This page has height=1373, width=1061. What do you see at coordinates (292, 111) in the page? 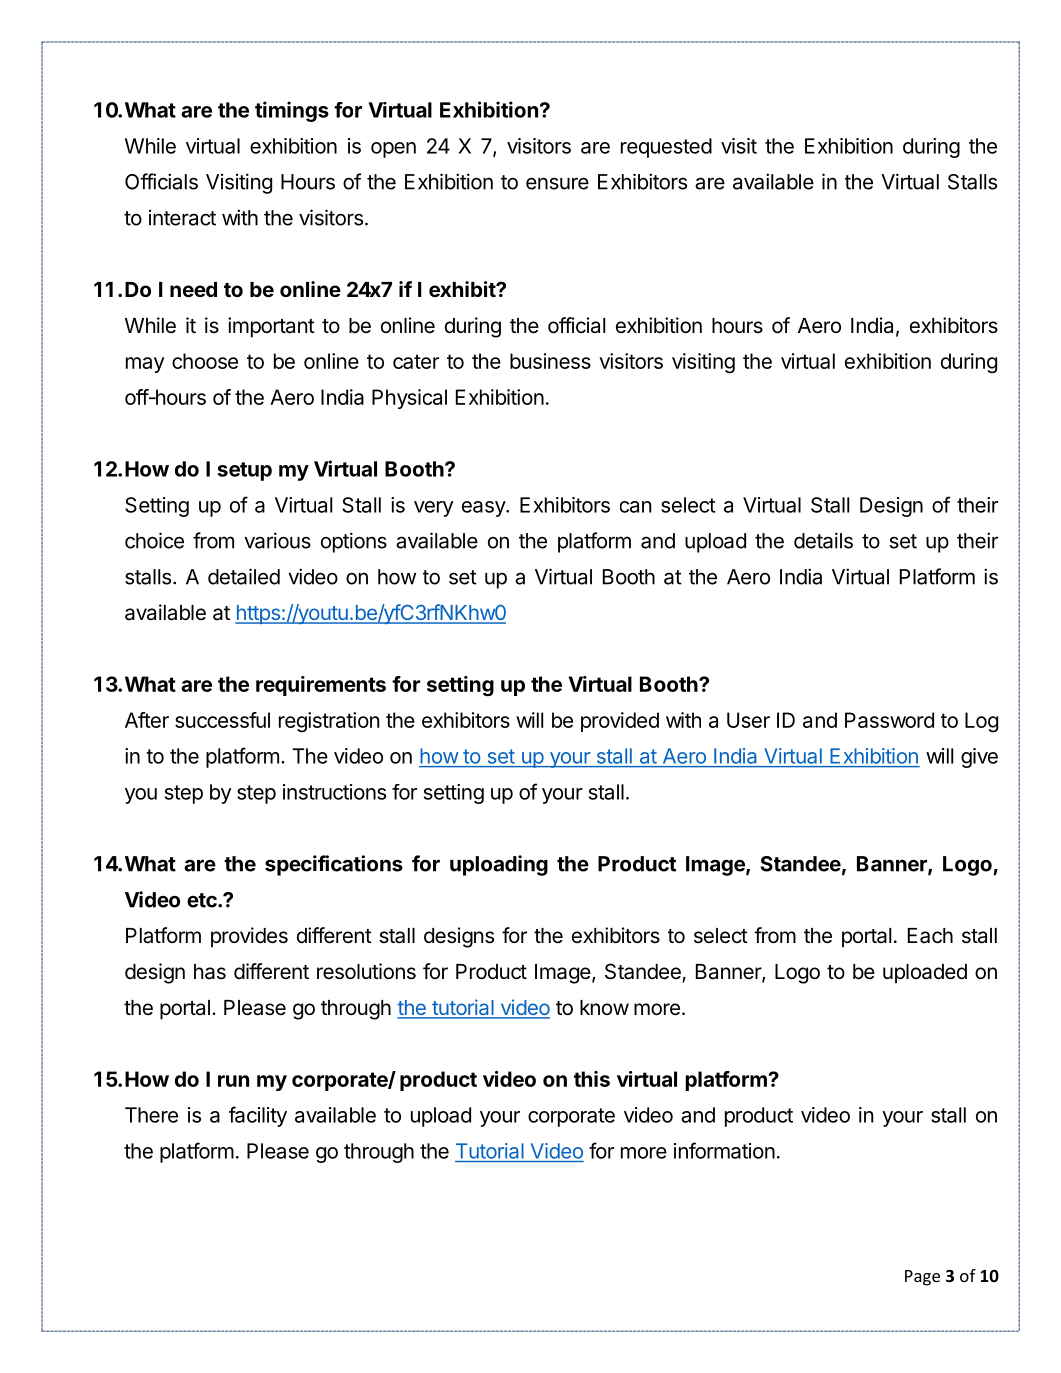
I see `timings` at bounding box center [292, 111].
